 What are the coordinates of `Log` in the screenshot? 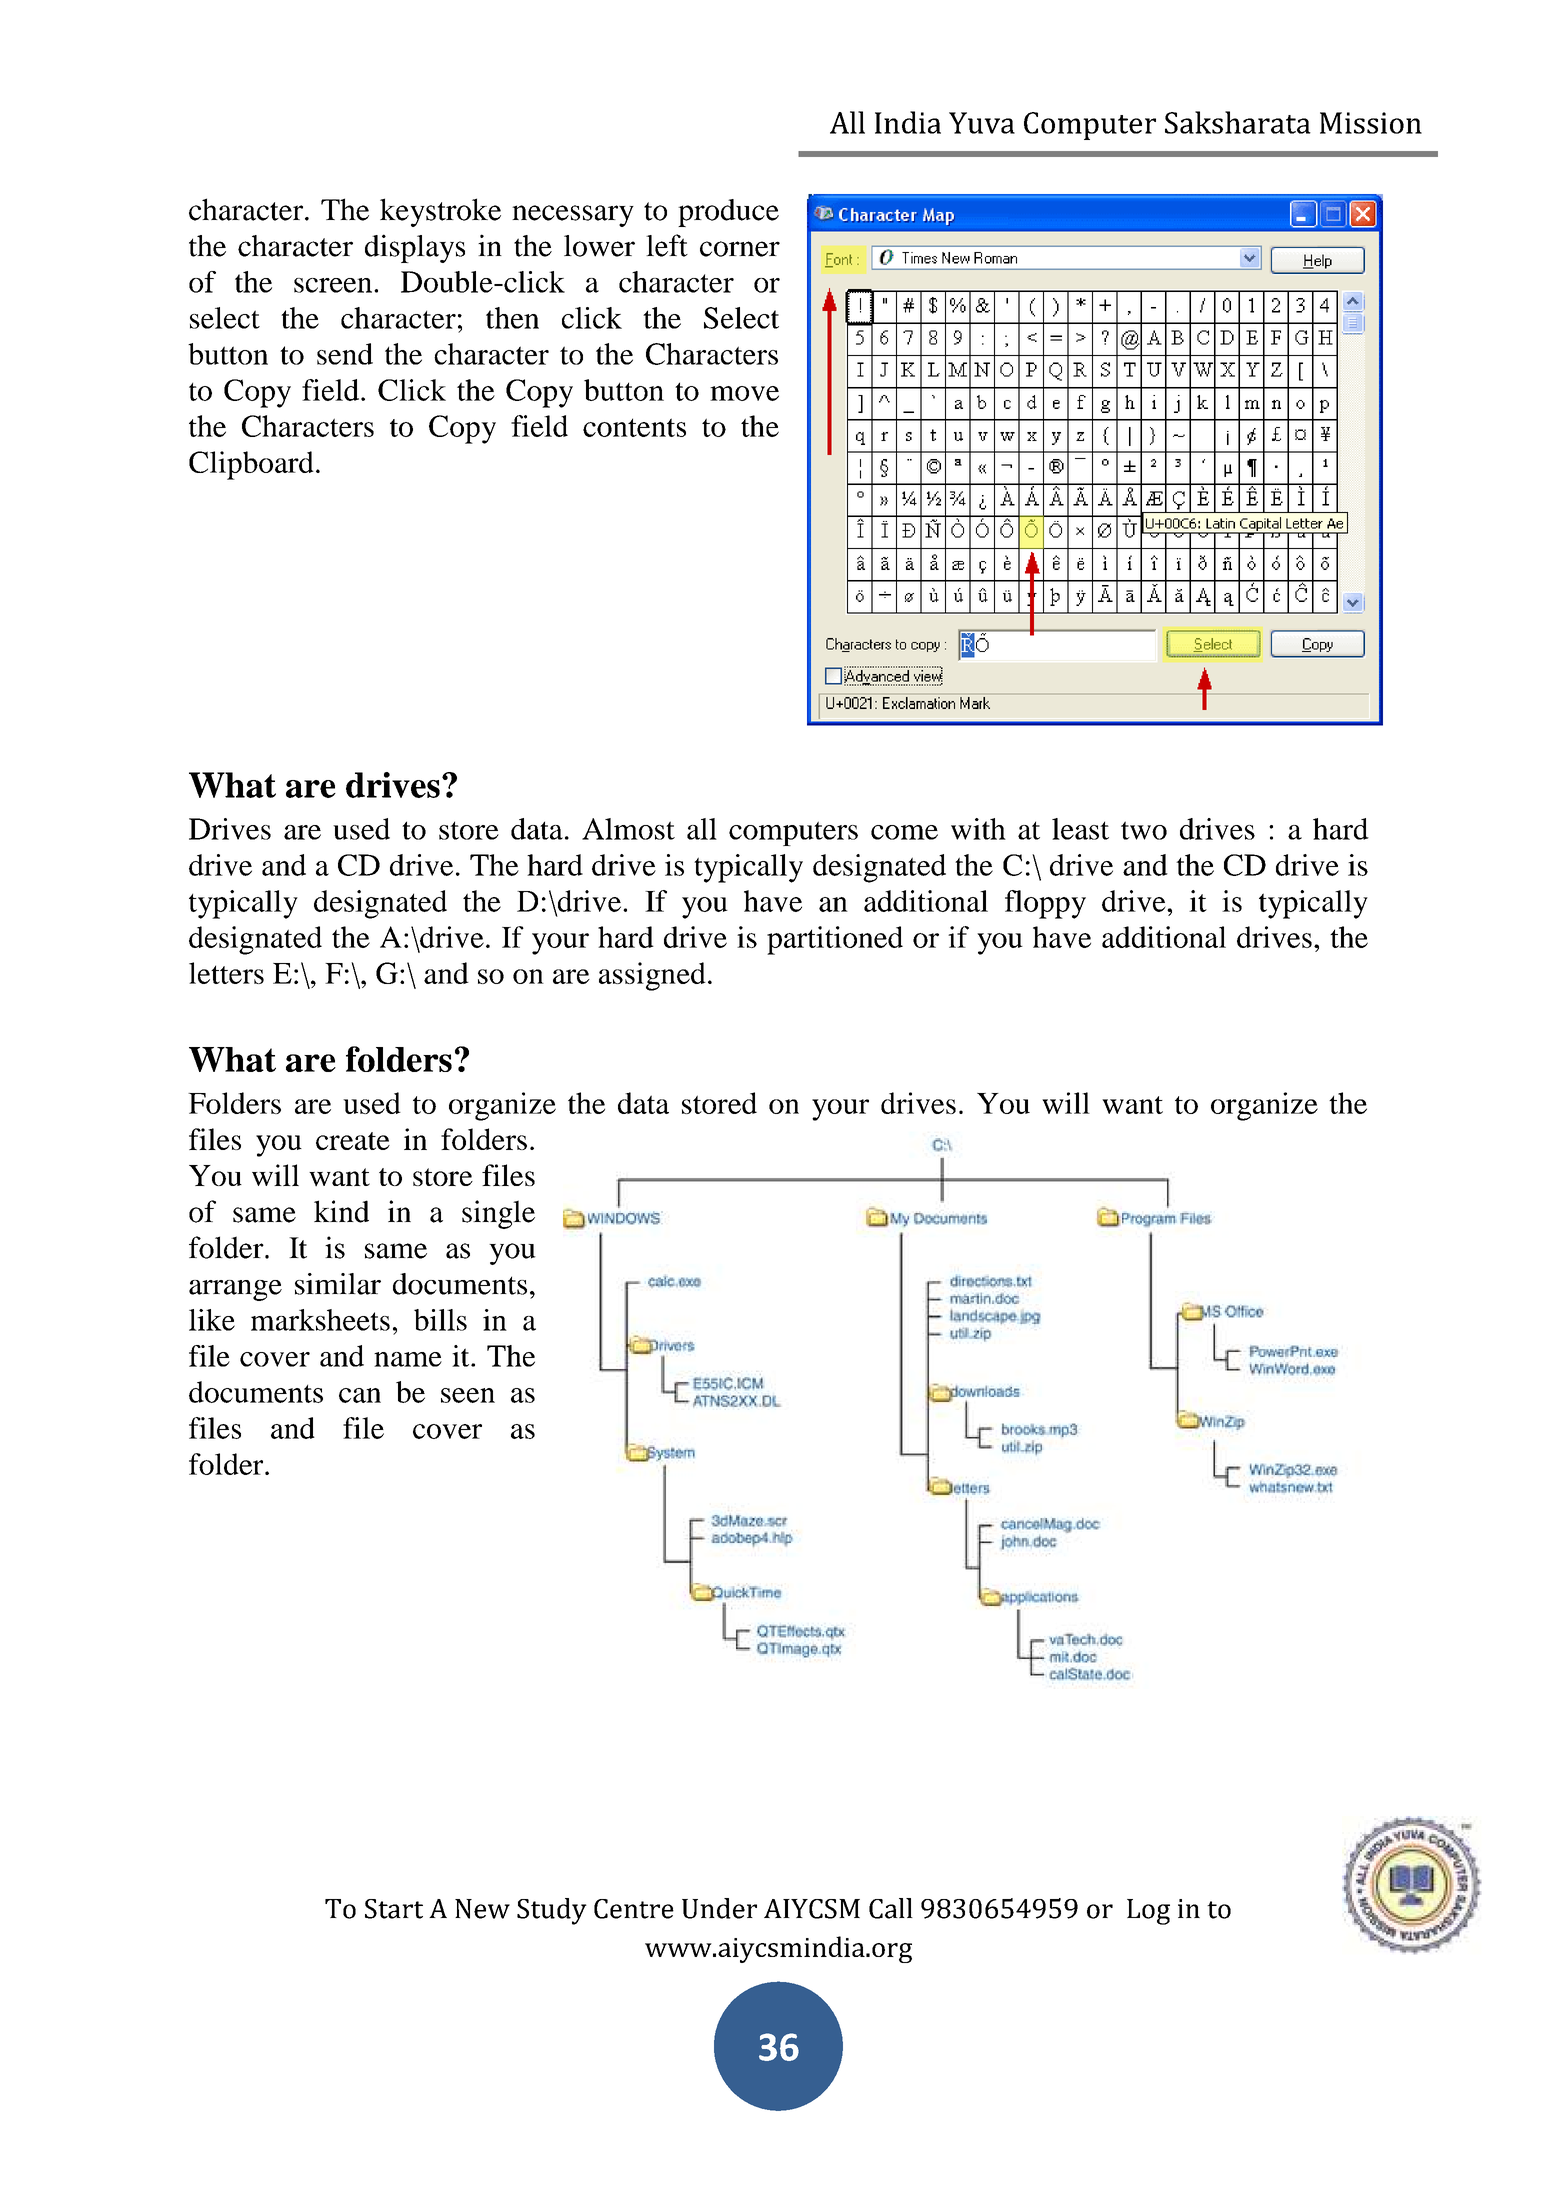 It's located at (1148, 1912).
